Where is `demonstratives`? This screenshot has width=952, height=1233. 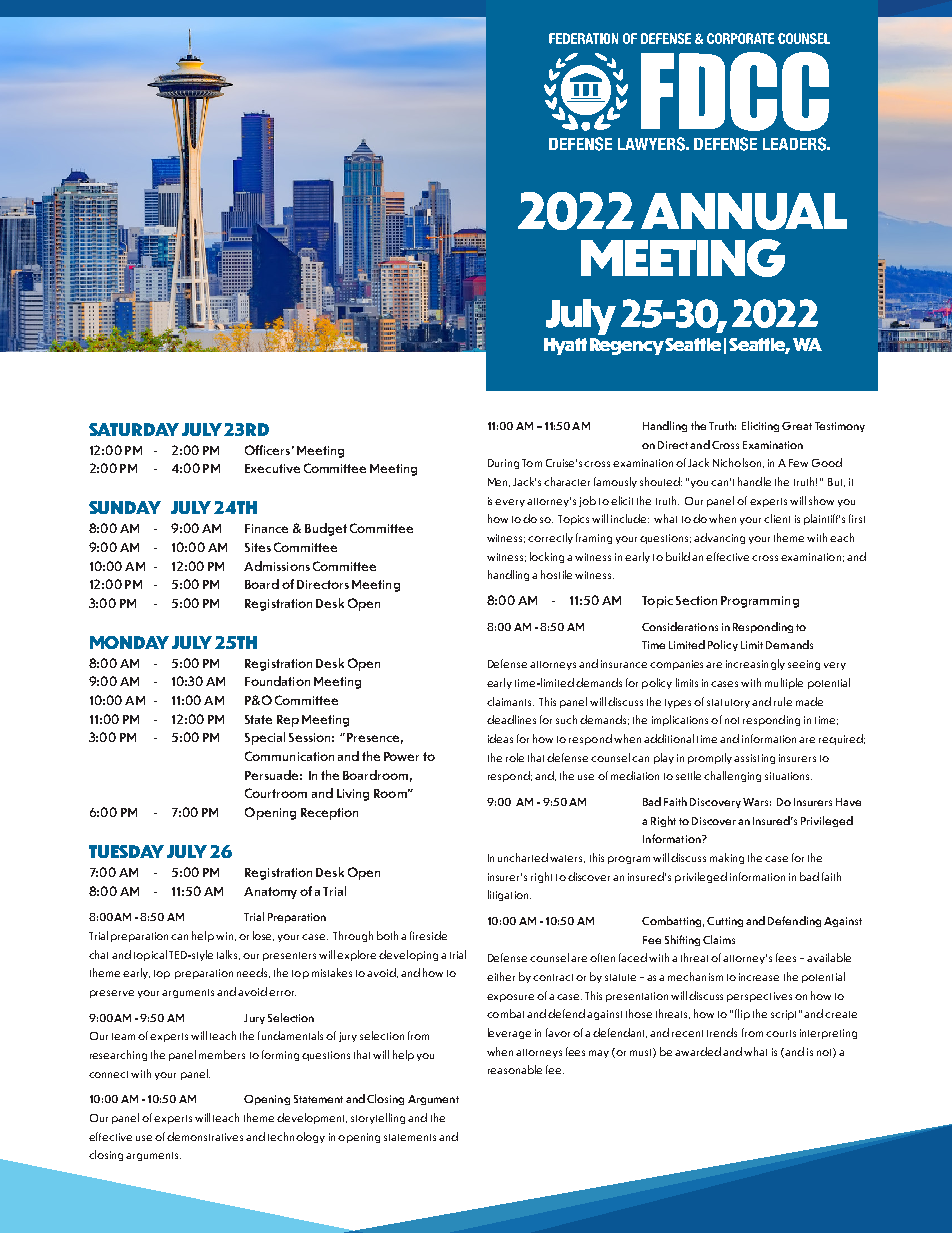
demonstratives is located at coordinates (205, 1136).
